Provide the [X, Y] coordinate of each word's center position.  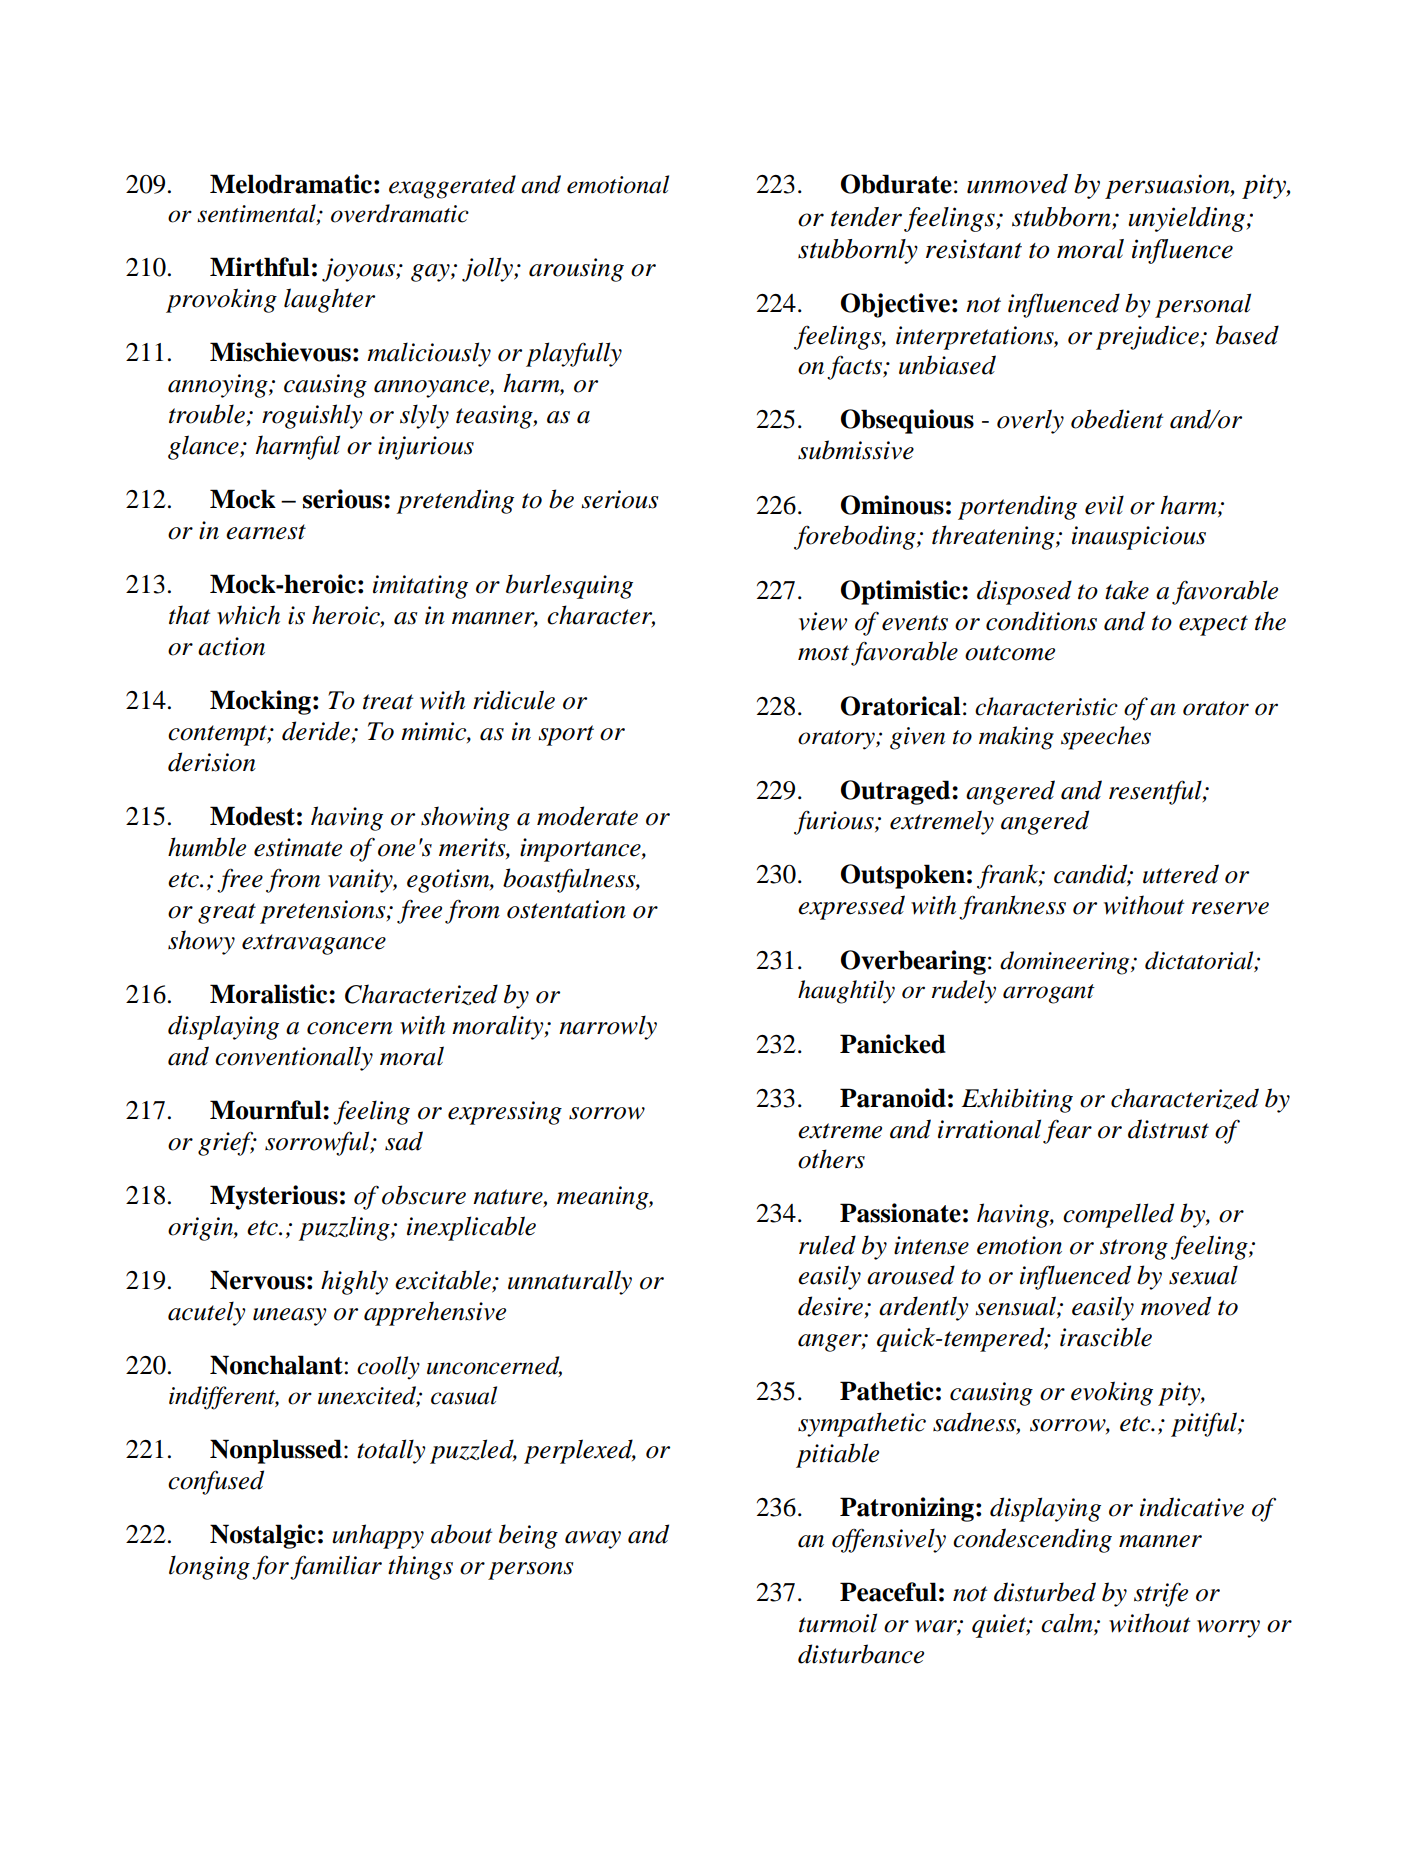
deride [316, 731]
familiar [336, 1567]
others [831, 1159]
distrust [1168, 1129]
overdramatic [400, 213]
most [823, 653]
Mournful [267, 1110]
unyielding [1187, 219]
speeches [1106, 738]
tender [866, 217]
